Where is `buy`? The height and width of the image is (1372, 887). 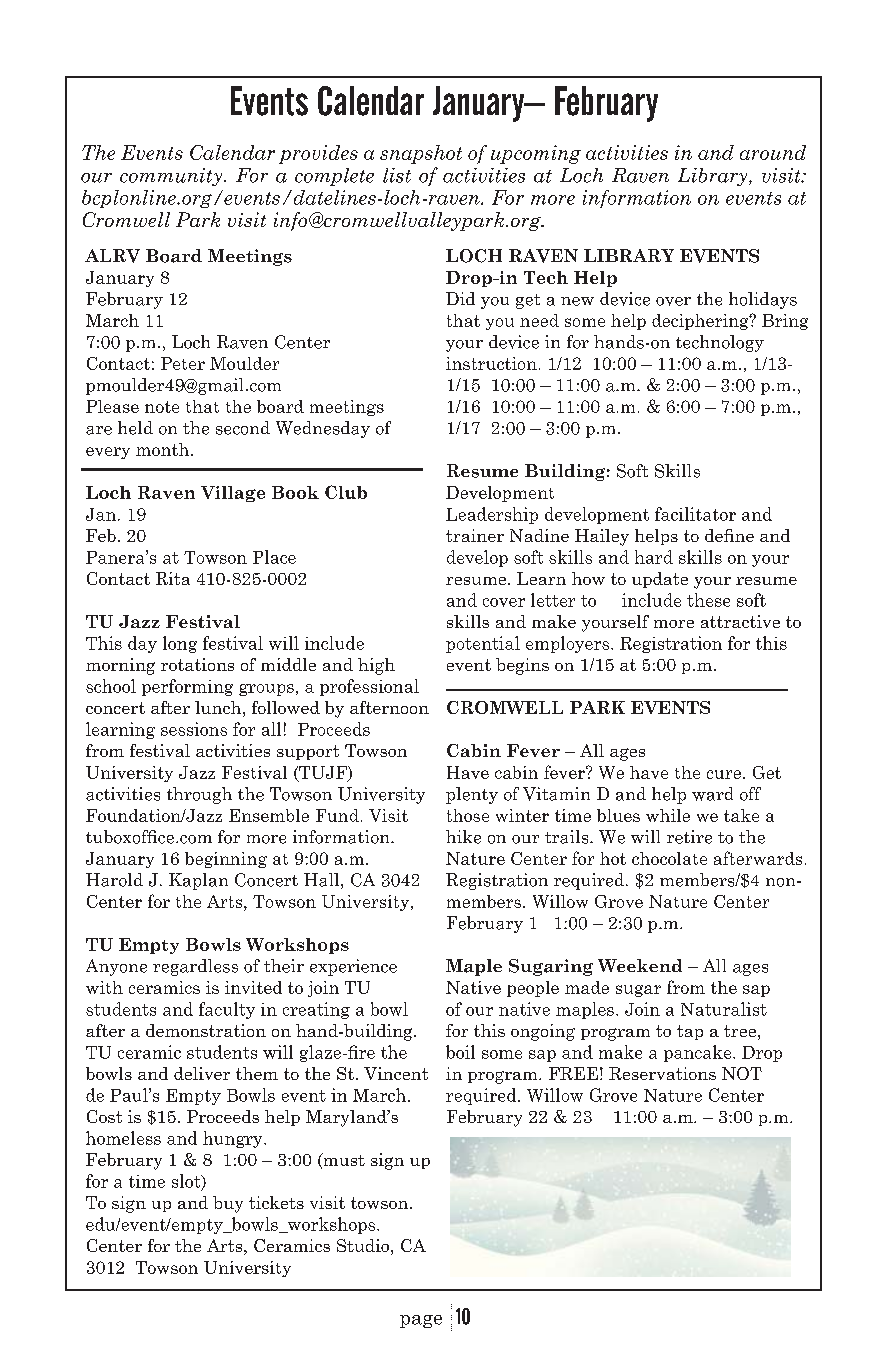 buy is located at coordinates (228, 1204).
